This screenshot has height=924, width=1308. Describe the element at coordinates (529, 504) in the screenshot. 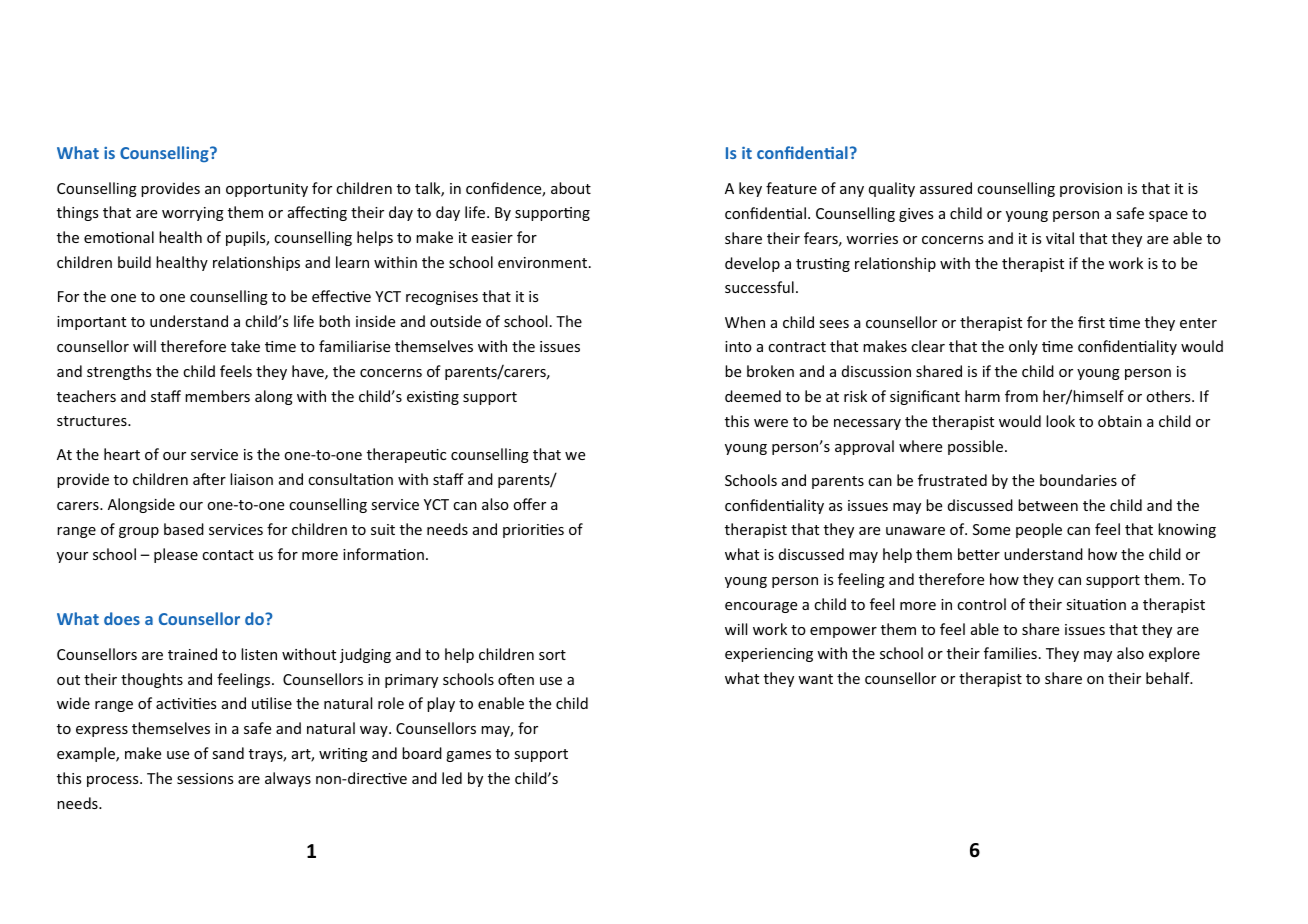

I see `offer` at that location.
